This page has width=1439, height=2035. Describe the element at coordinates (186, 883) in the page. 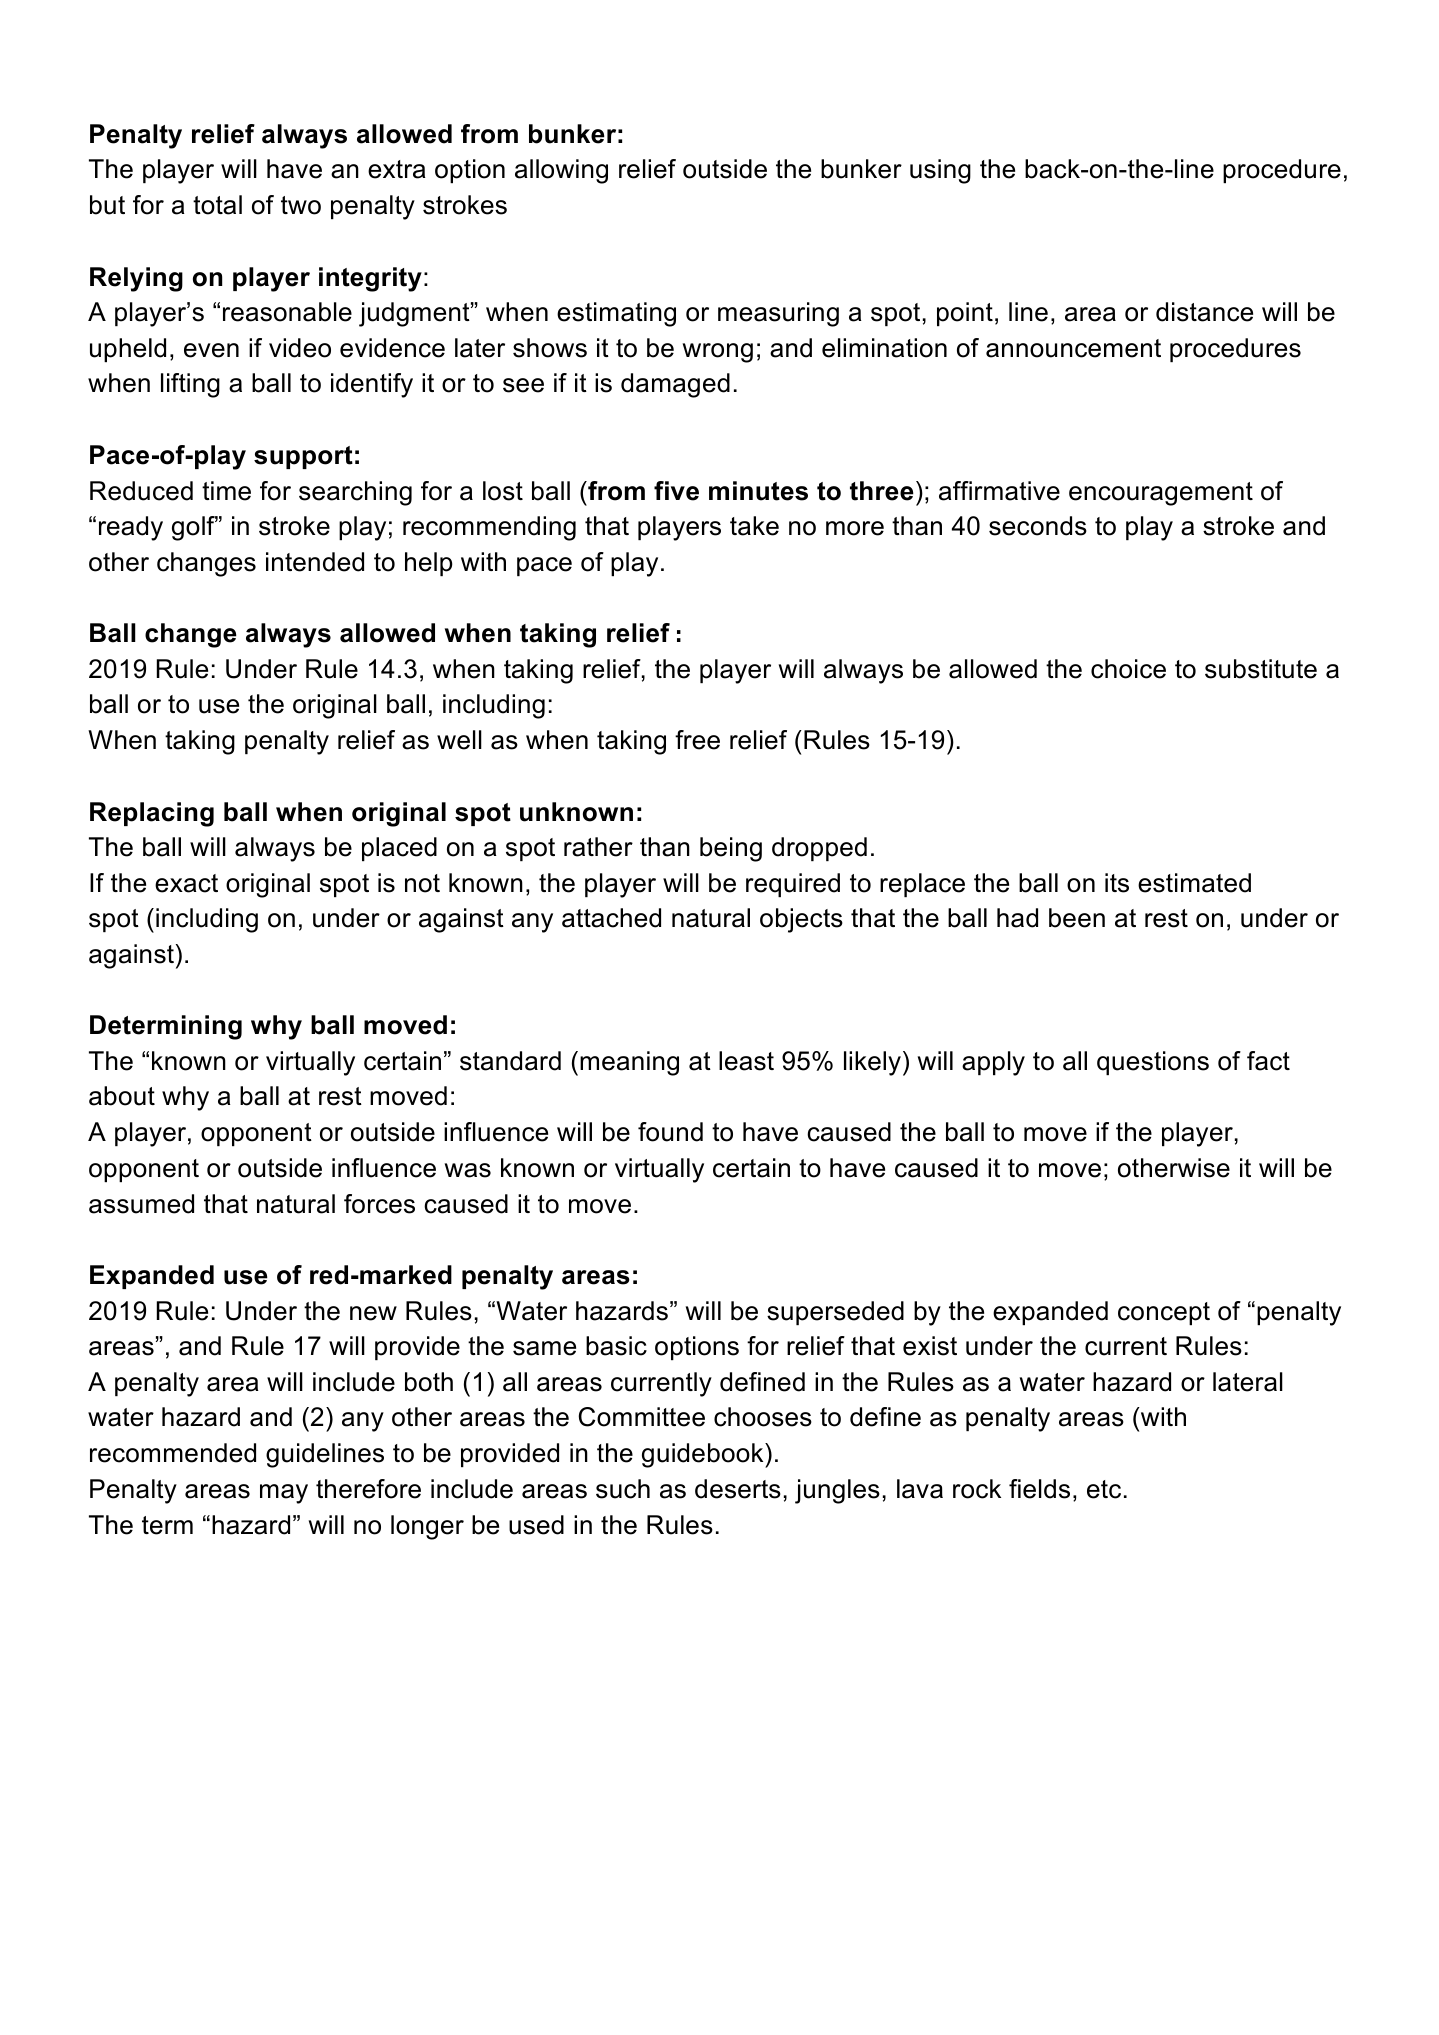

I see `exact` at that location.
